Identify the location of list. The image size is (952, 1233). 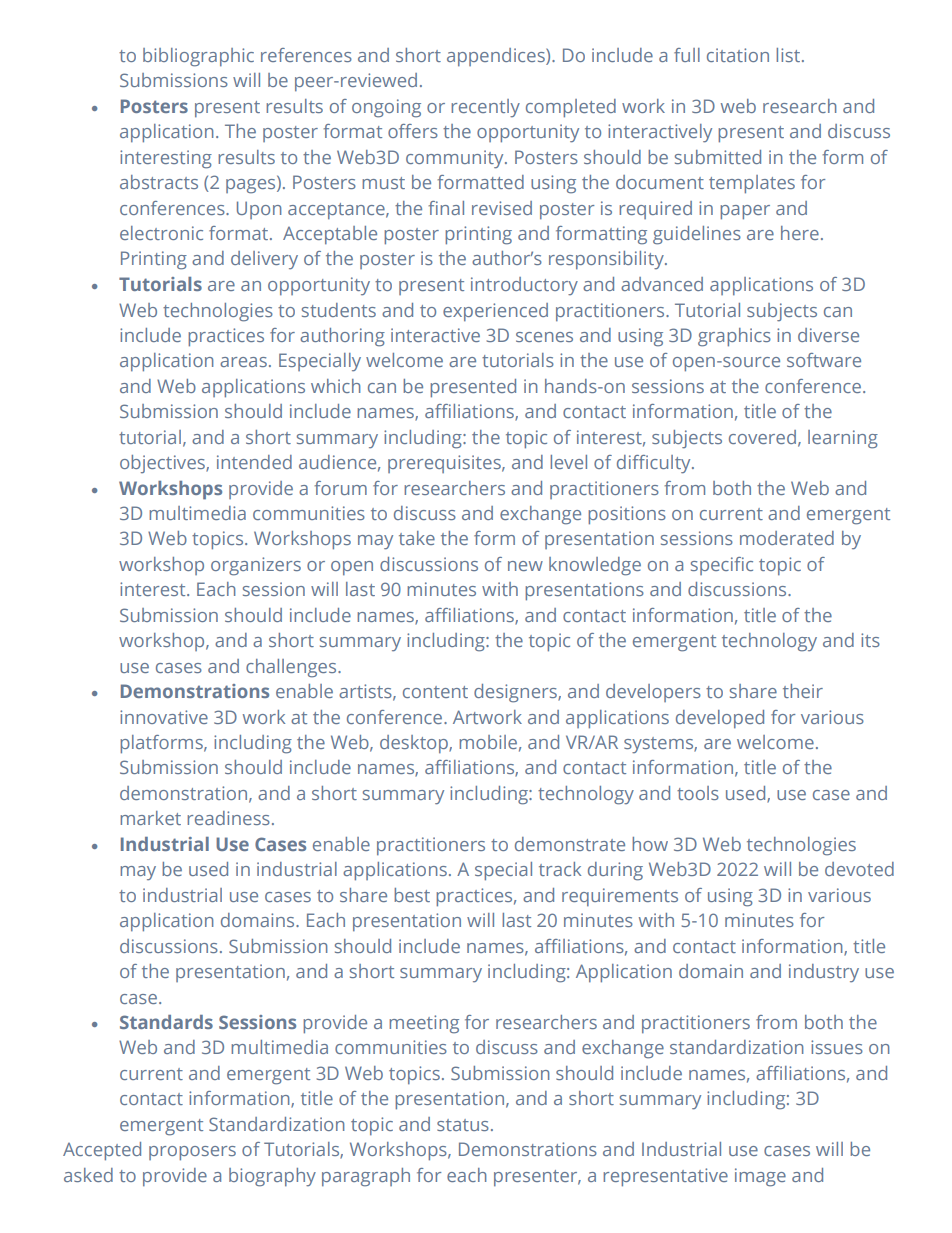
(788, 55).
